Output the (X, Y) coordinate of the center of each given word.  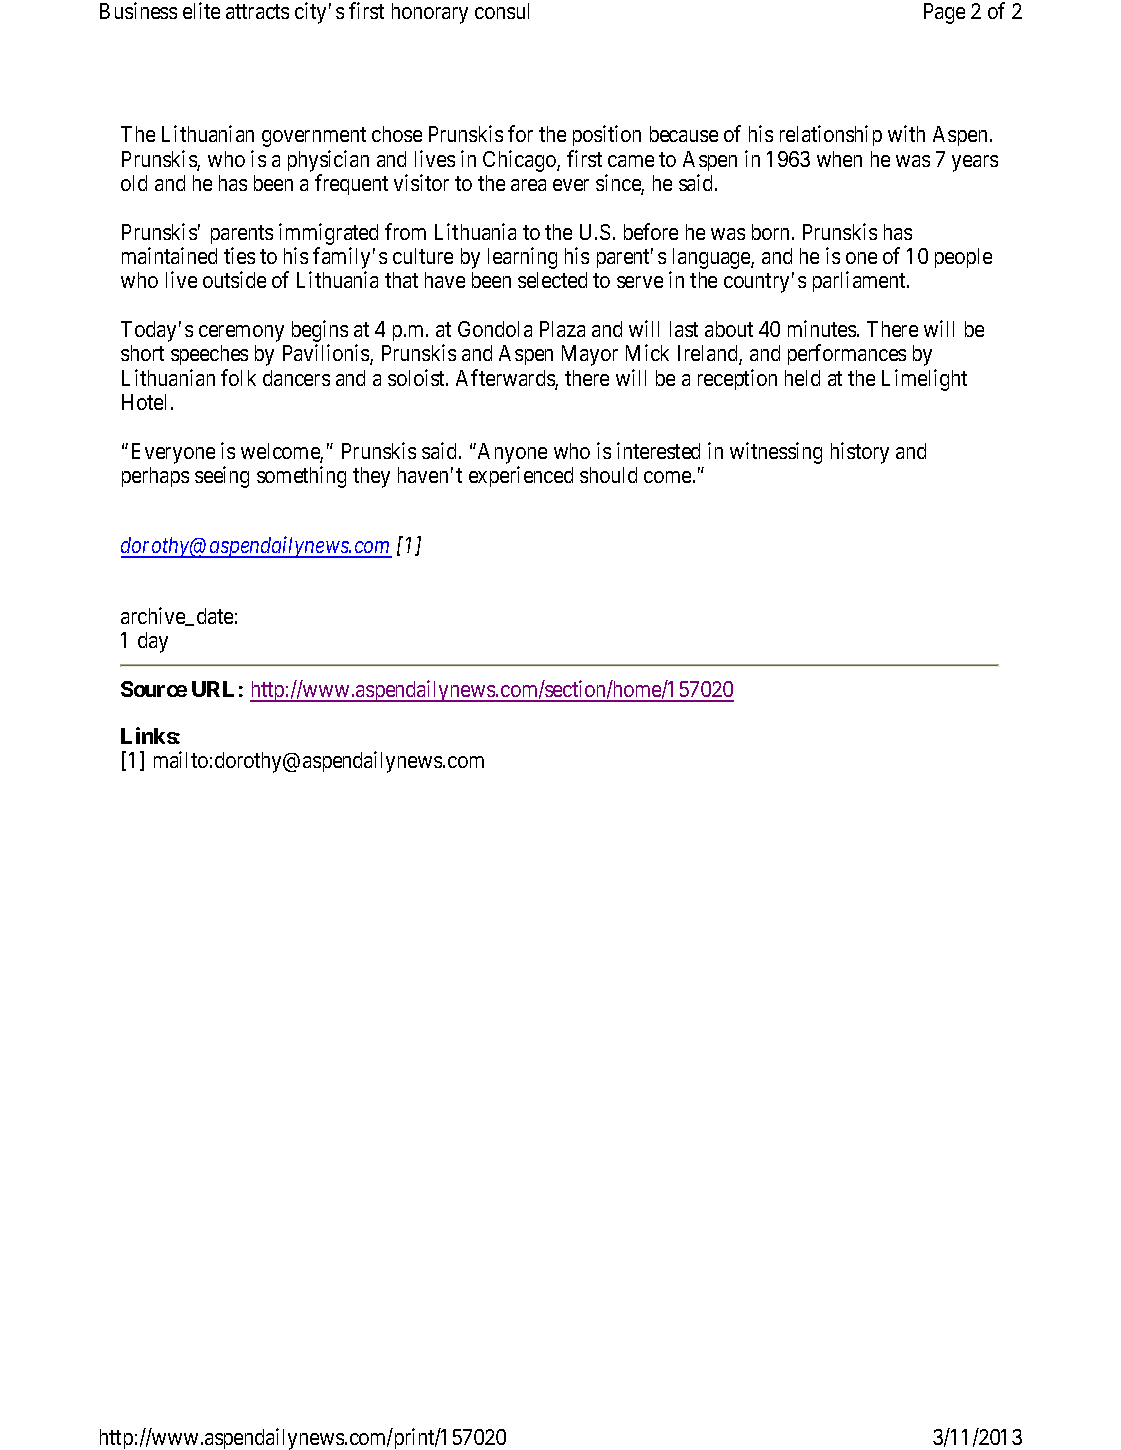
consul (502, 11)
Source (154, 689)
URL (213, 689)
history (860, 453)
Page (944, 13)
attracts (257, 11)
